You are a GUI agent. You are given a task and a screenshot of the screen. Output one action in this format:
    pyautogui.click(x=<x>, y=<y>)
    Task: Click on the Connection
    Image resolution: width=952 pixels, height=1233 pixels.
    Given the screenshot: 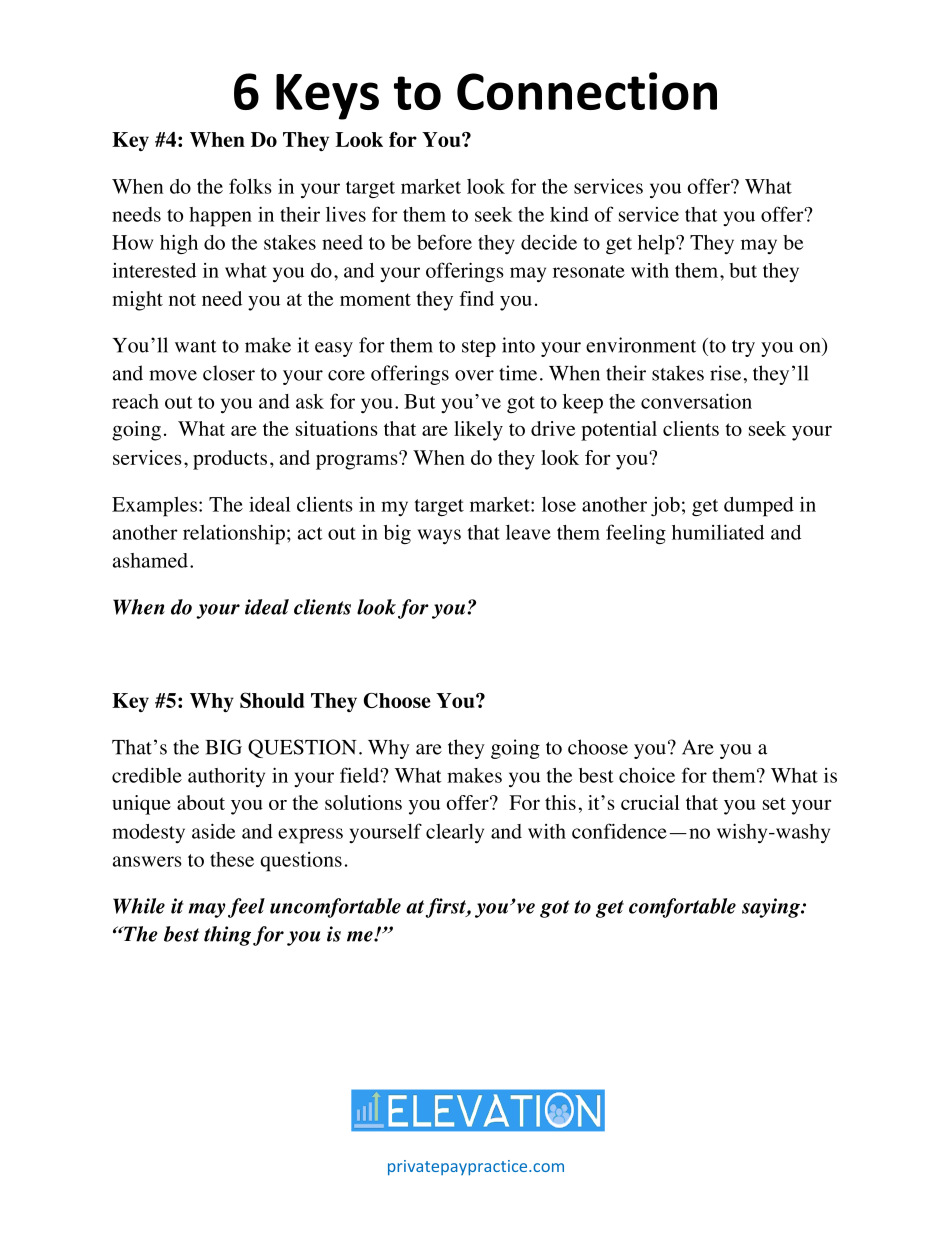 What is the action you would take?
    pyautogui.click(x=587, y=91)
